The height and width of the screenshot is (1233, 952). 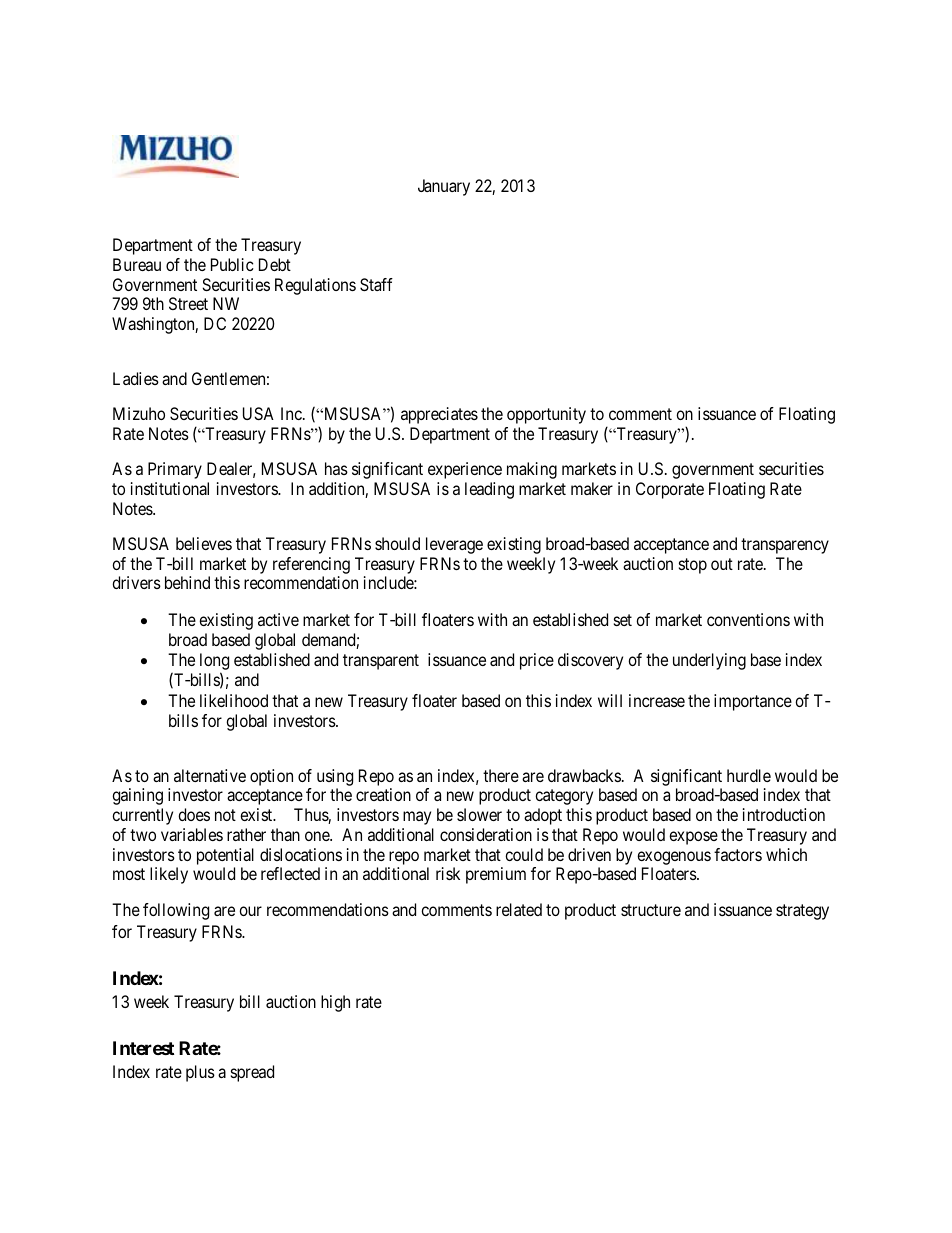 I want to click on January, so click(x=444, y=187).
